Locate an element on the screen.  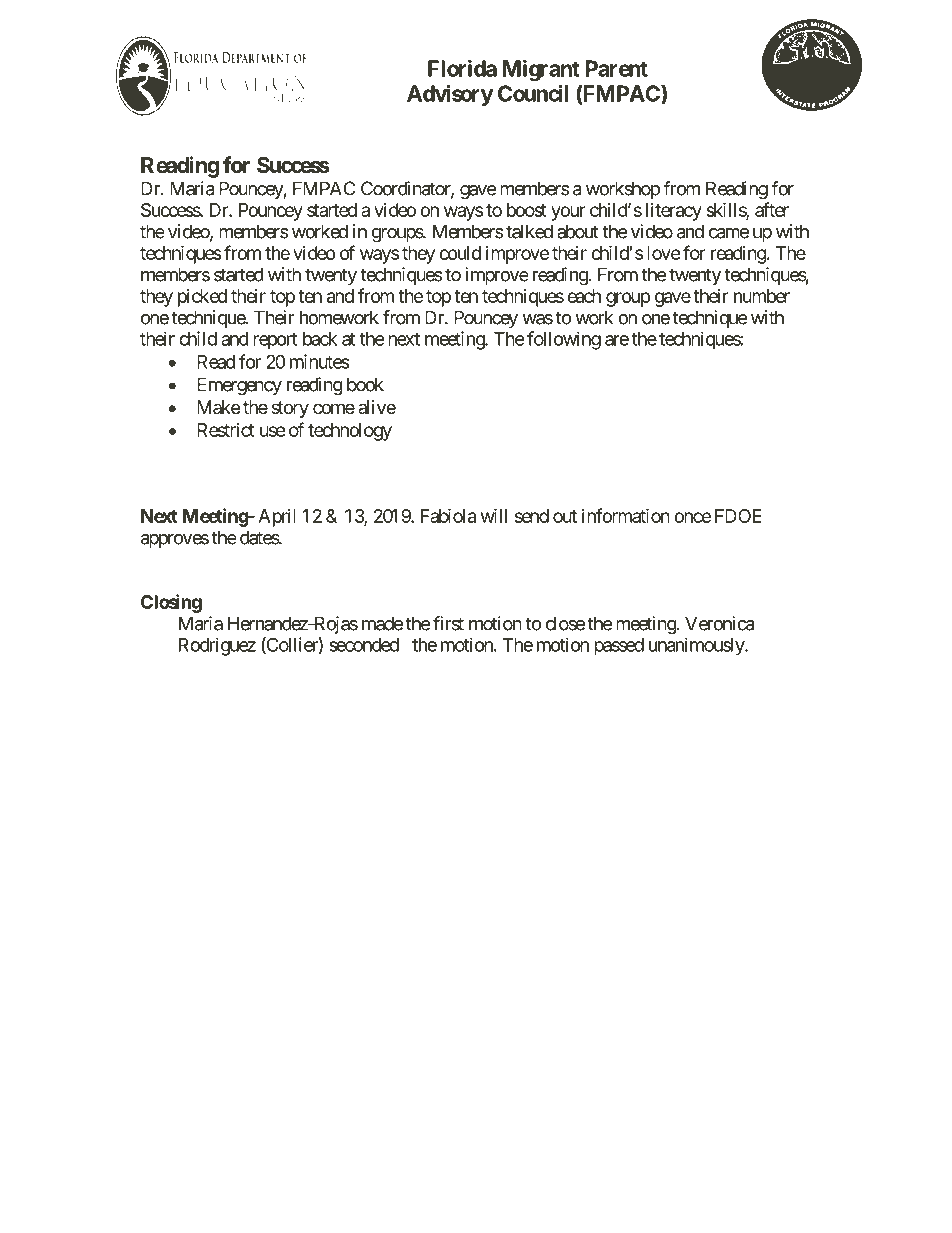
Restrict is located at coordinates (226, 430).
